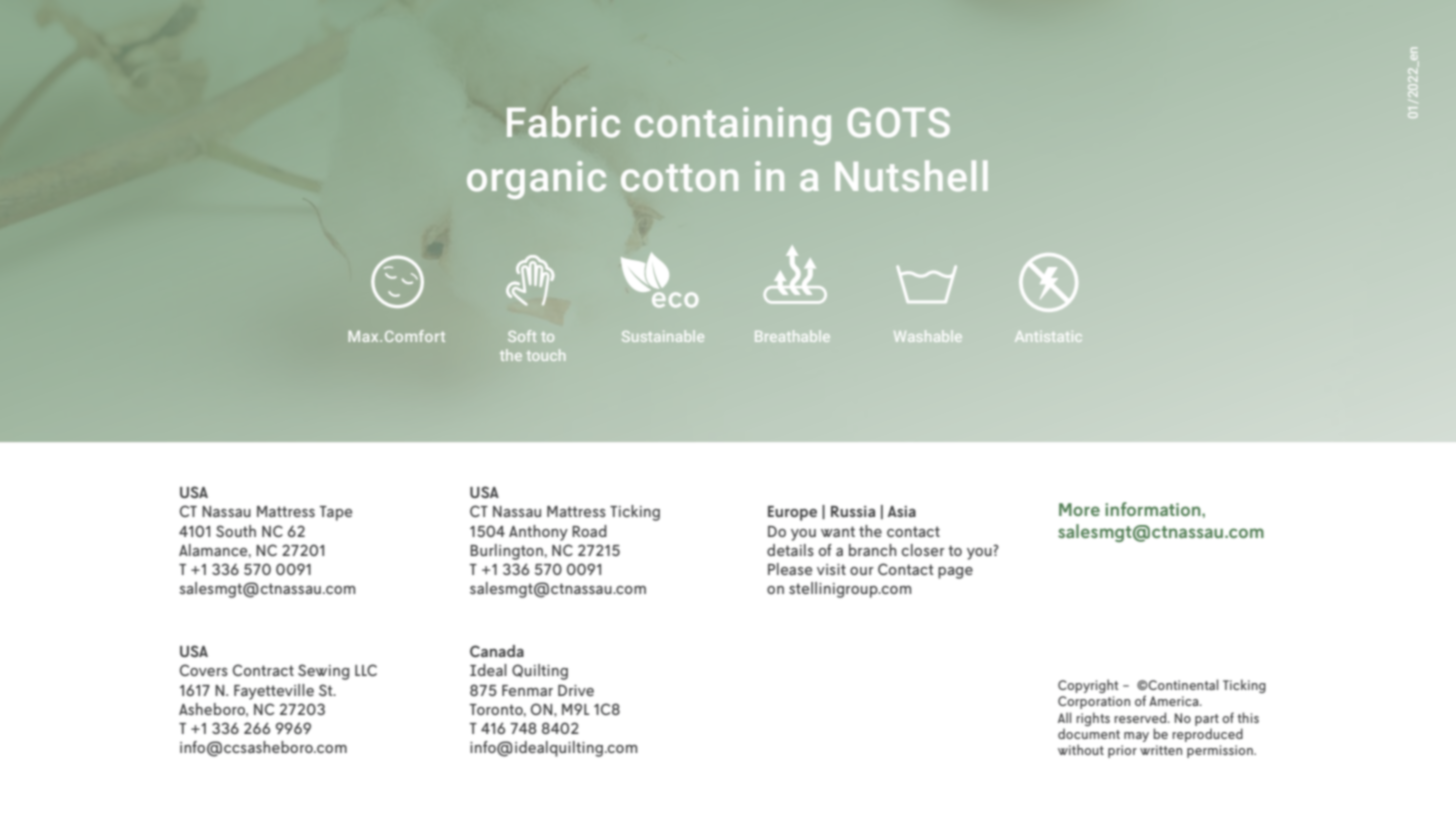  What do you see at coordinates (1079, 509) in the screenshot?
I see `More` at bounding box center [1079, 509].
